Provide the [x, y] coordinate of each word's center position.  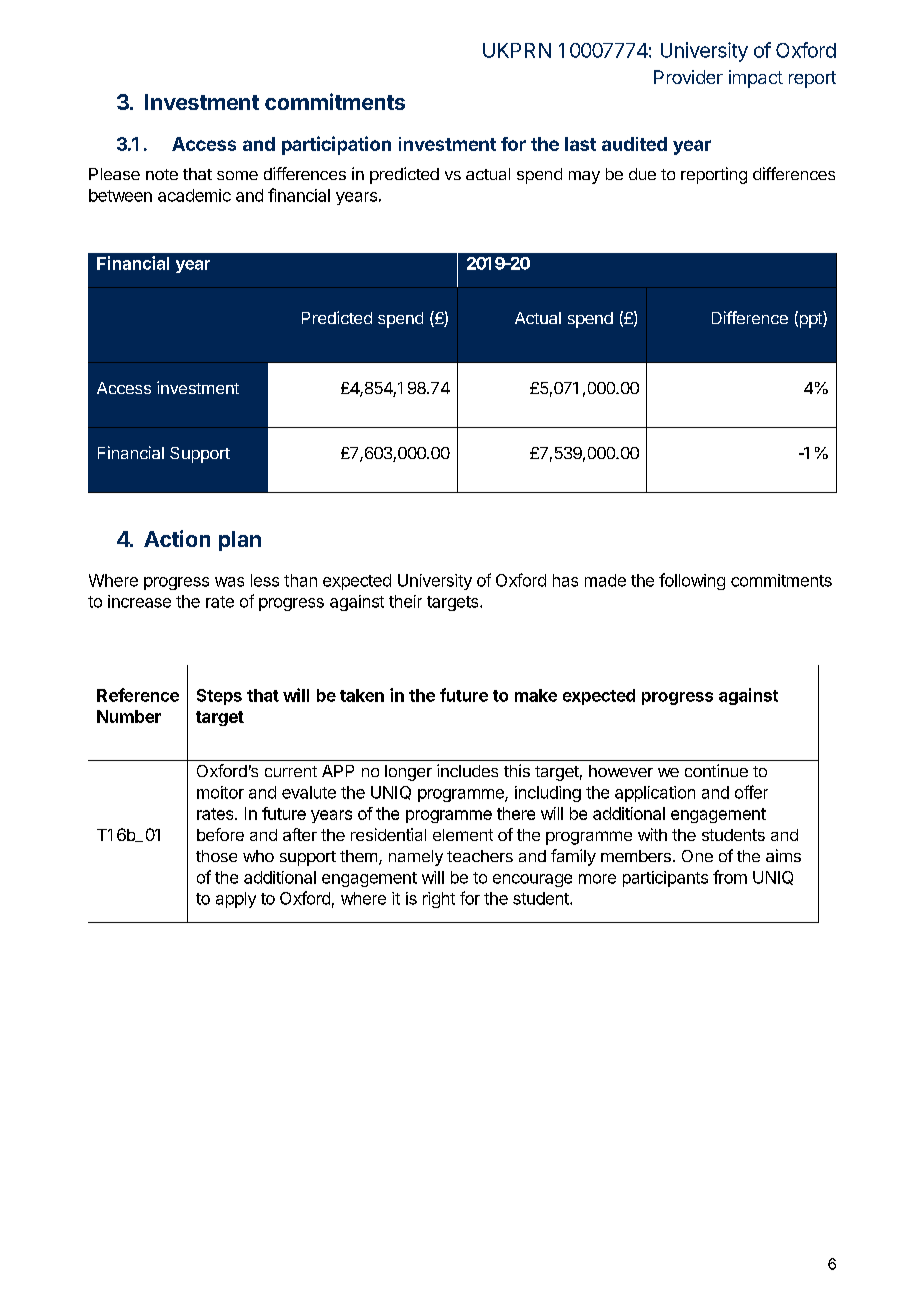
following [692, 581]
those [216, 856]
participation [336, 145]
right [439, 900]
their [405, 601]
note [162, 174]
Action [177, 538]
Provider [688, 77]
